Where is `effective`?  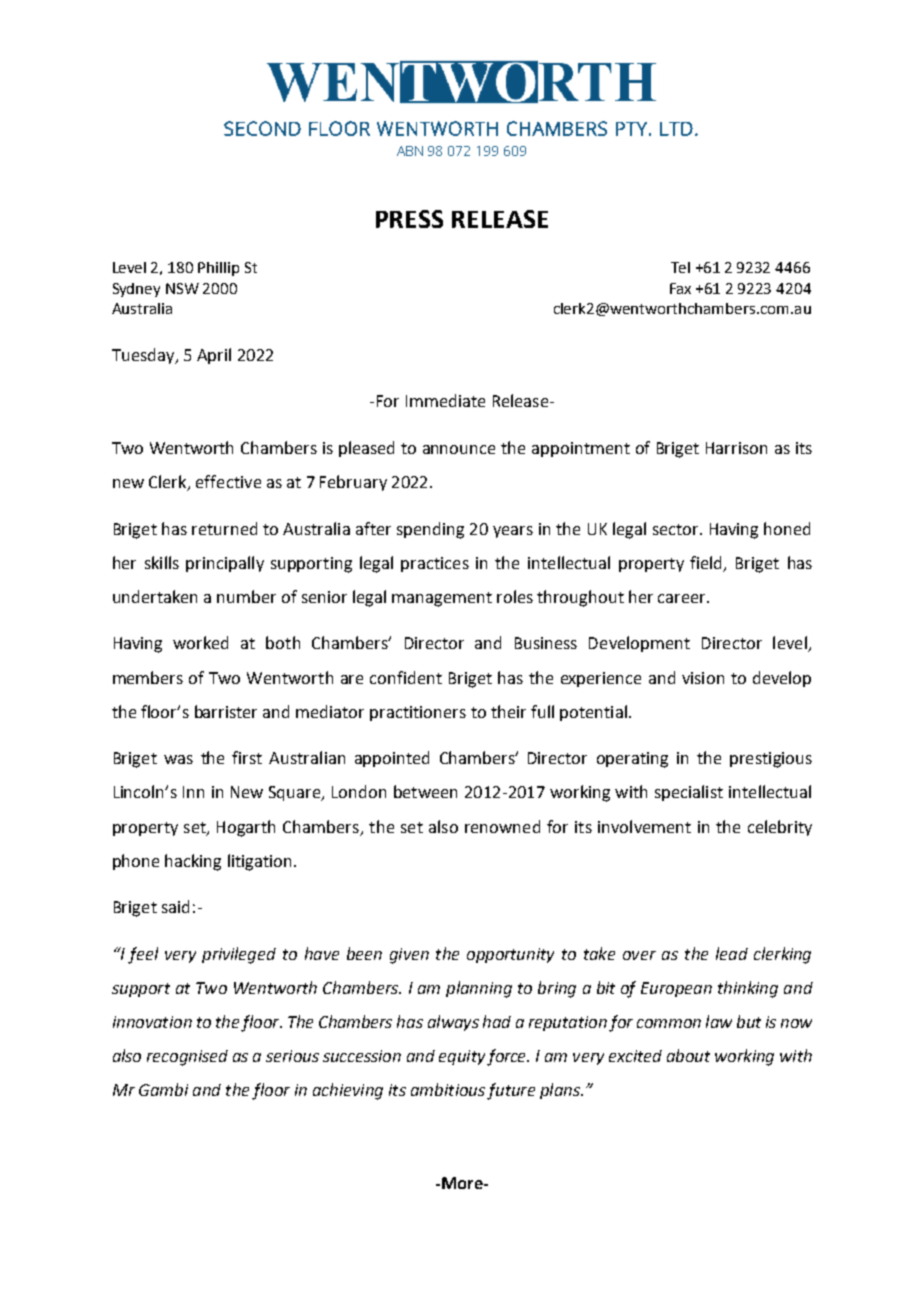
effective is located at coordinates (228, 481).
